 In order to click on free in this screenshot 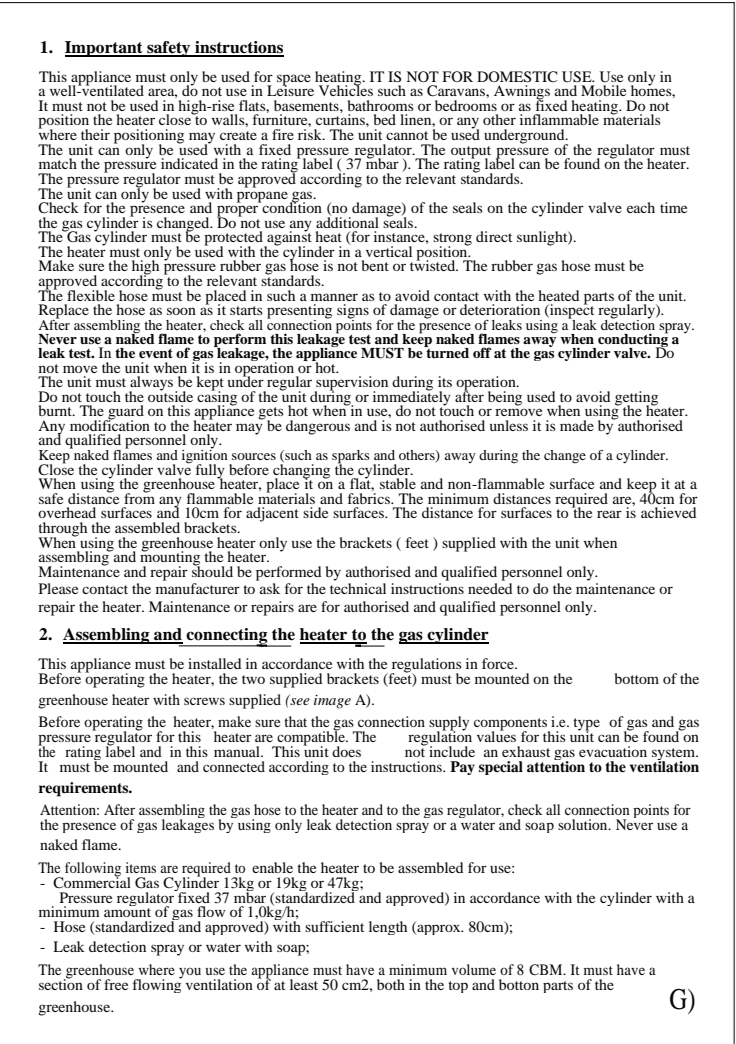, I will do `click(116, 984)`.
